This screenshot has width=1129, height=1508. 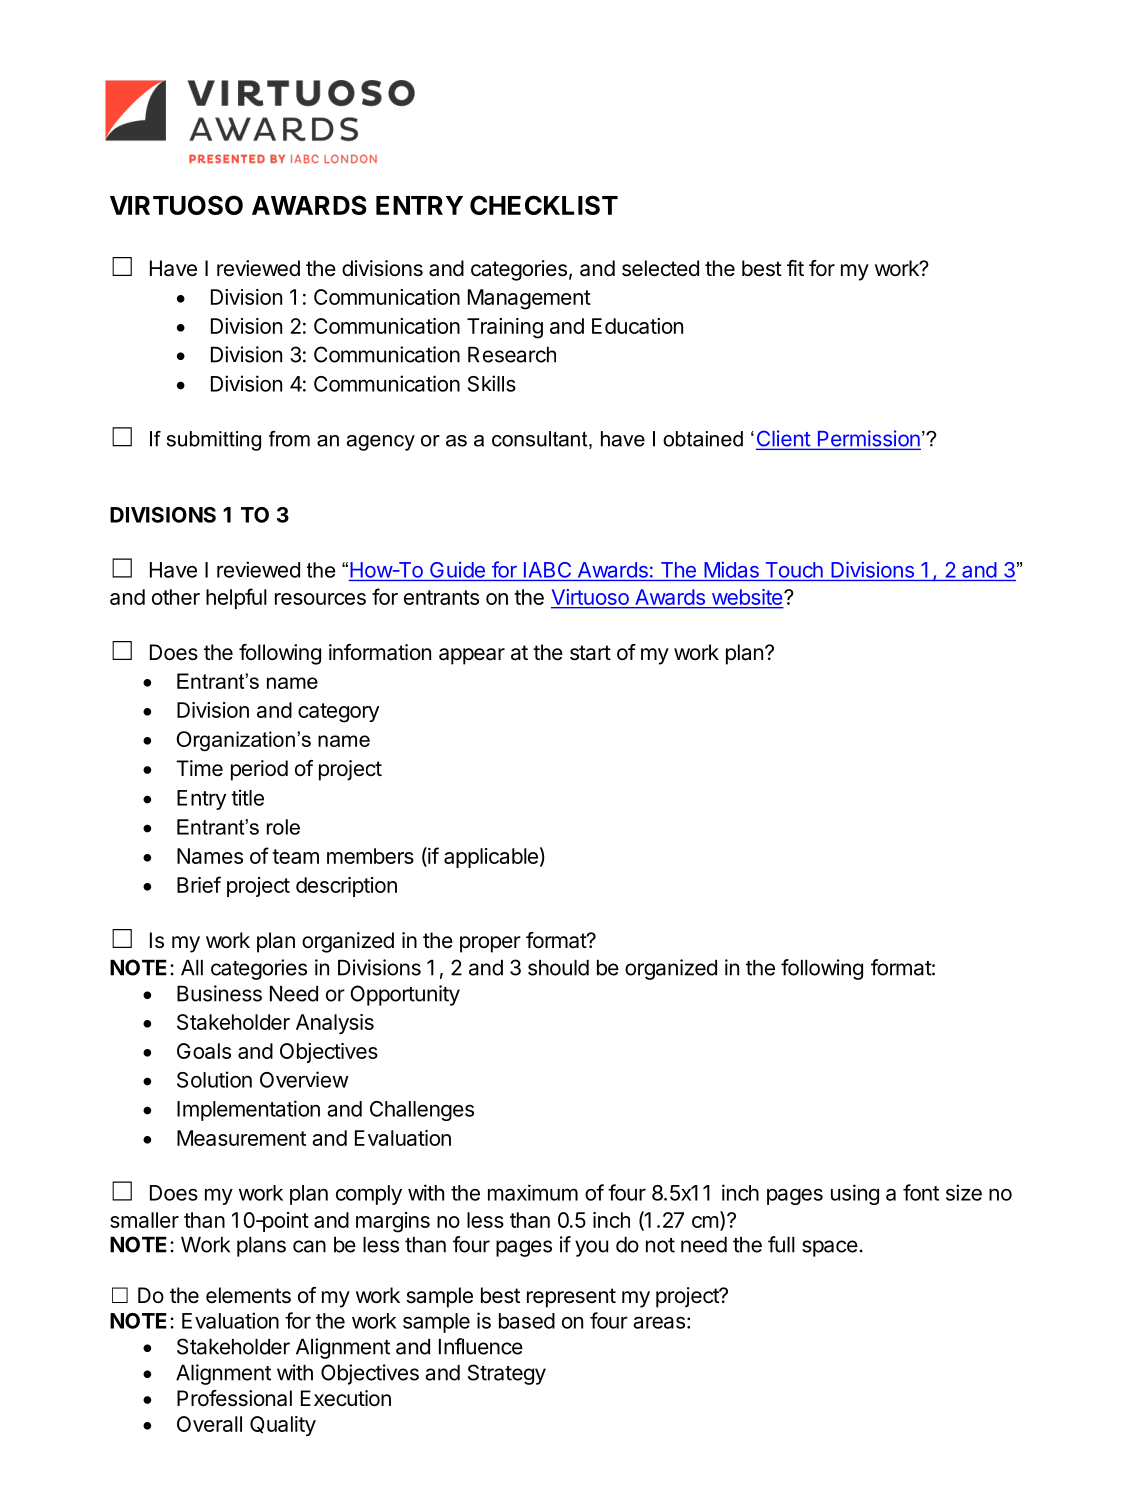 I want to click on Professional, so click(x=234, y=1398).
